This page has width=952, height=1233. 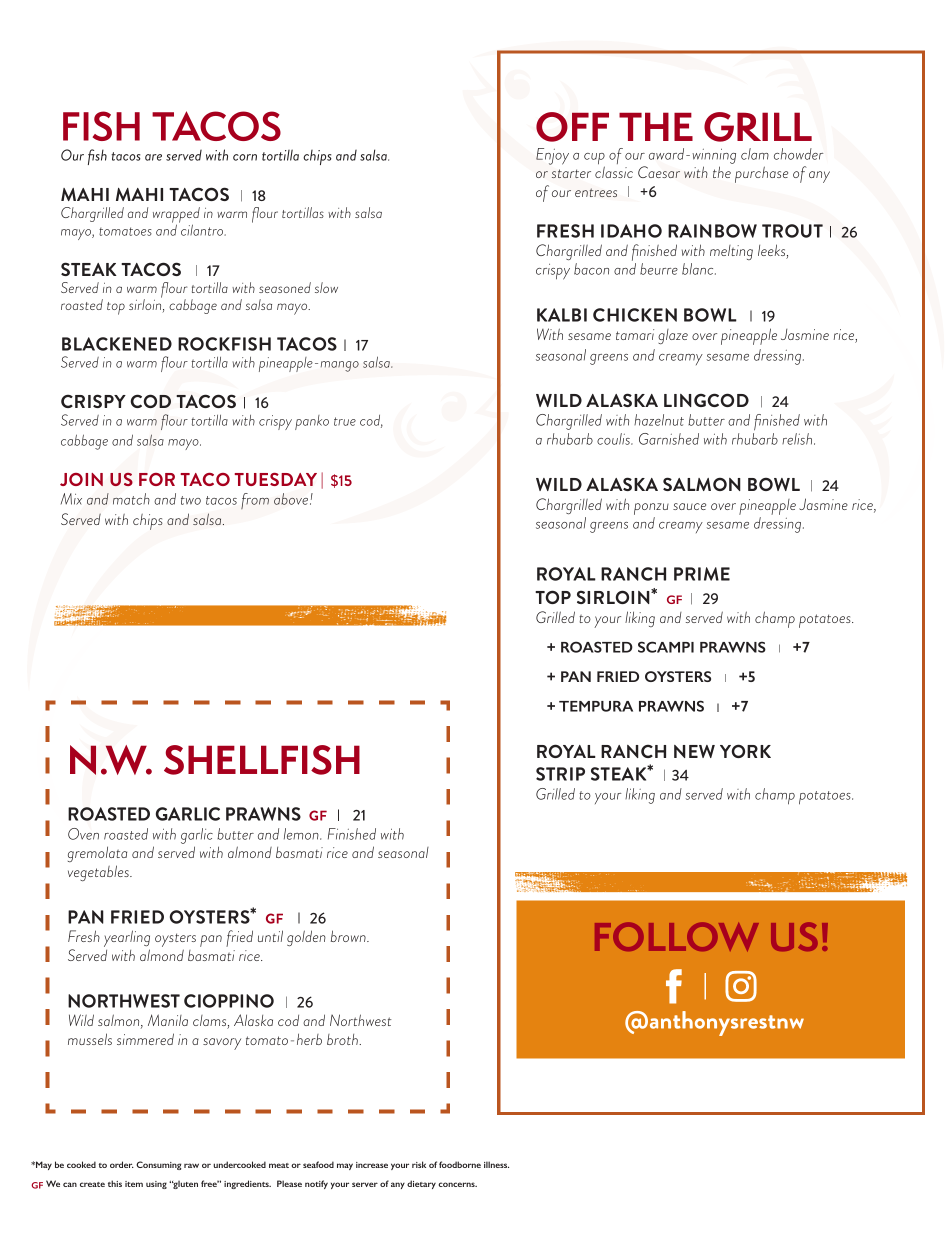 What do you see at coordinates (419, 1164) in the page?
I see `risk` at bounding box center [419, 1164].
